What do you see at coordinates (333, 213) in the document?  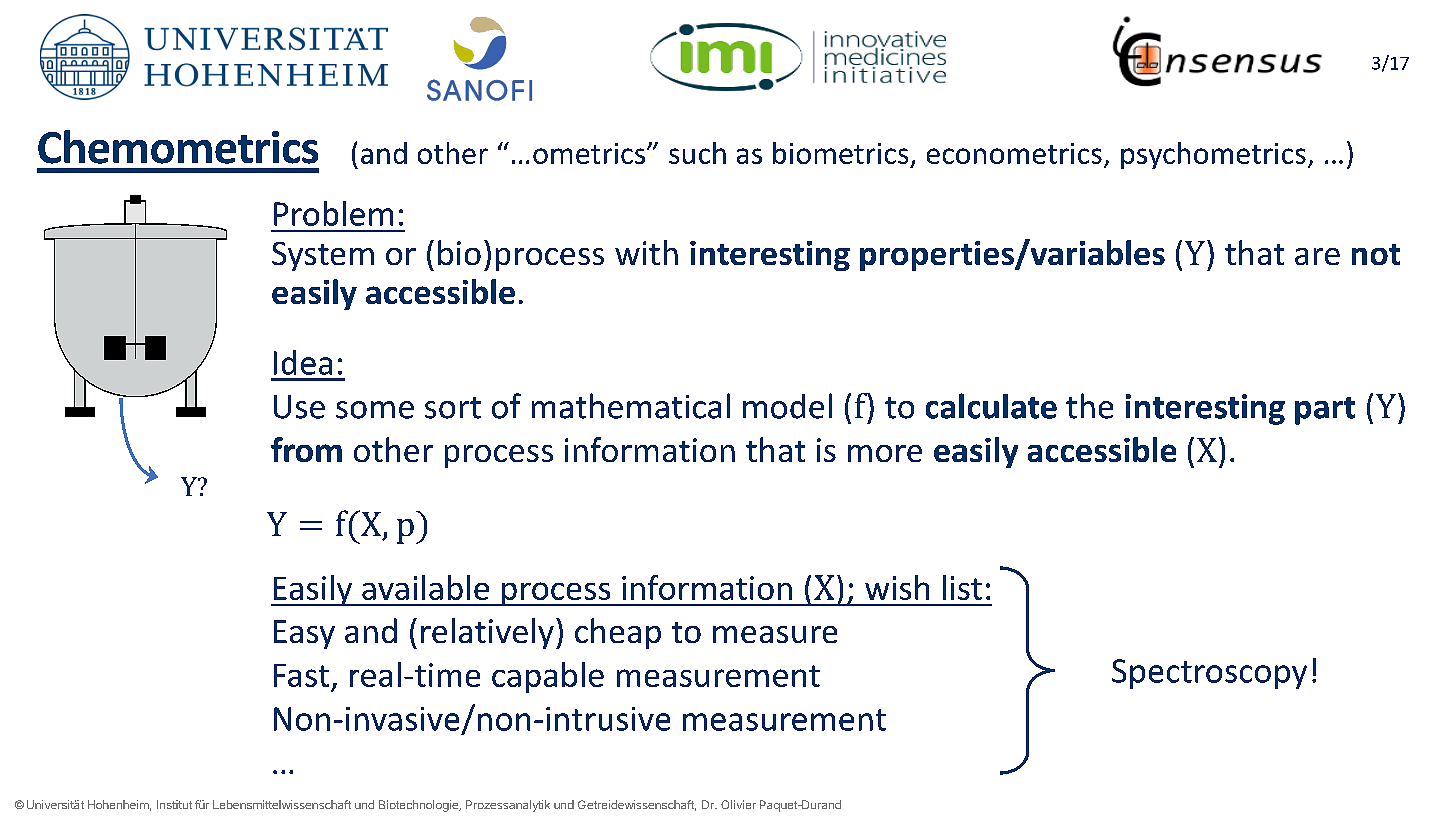 I see `Problem` at bounding box center [333, 213].
